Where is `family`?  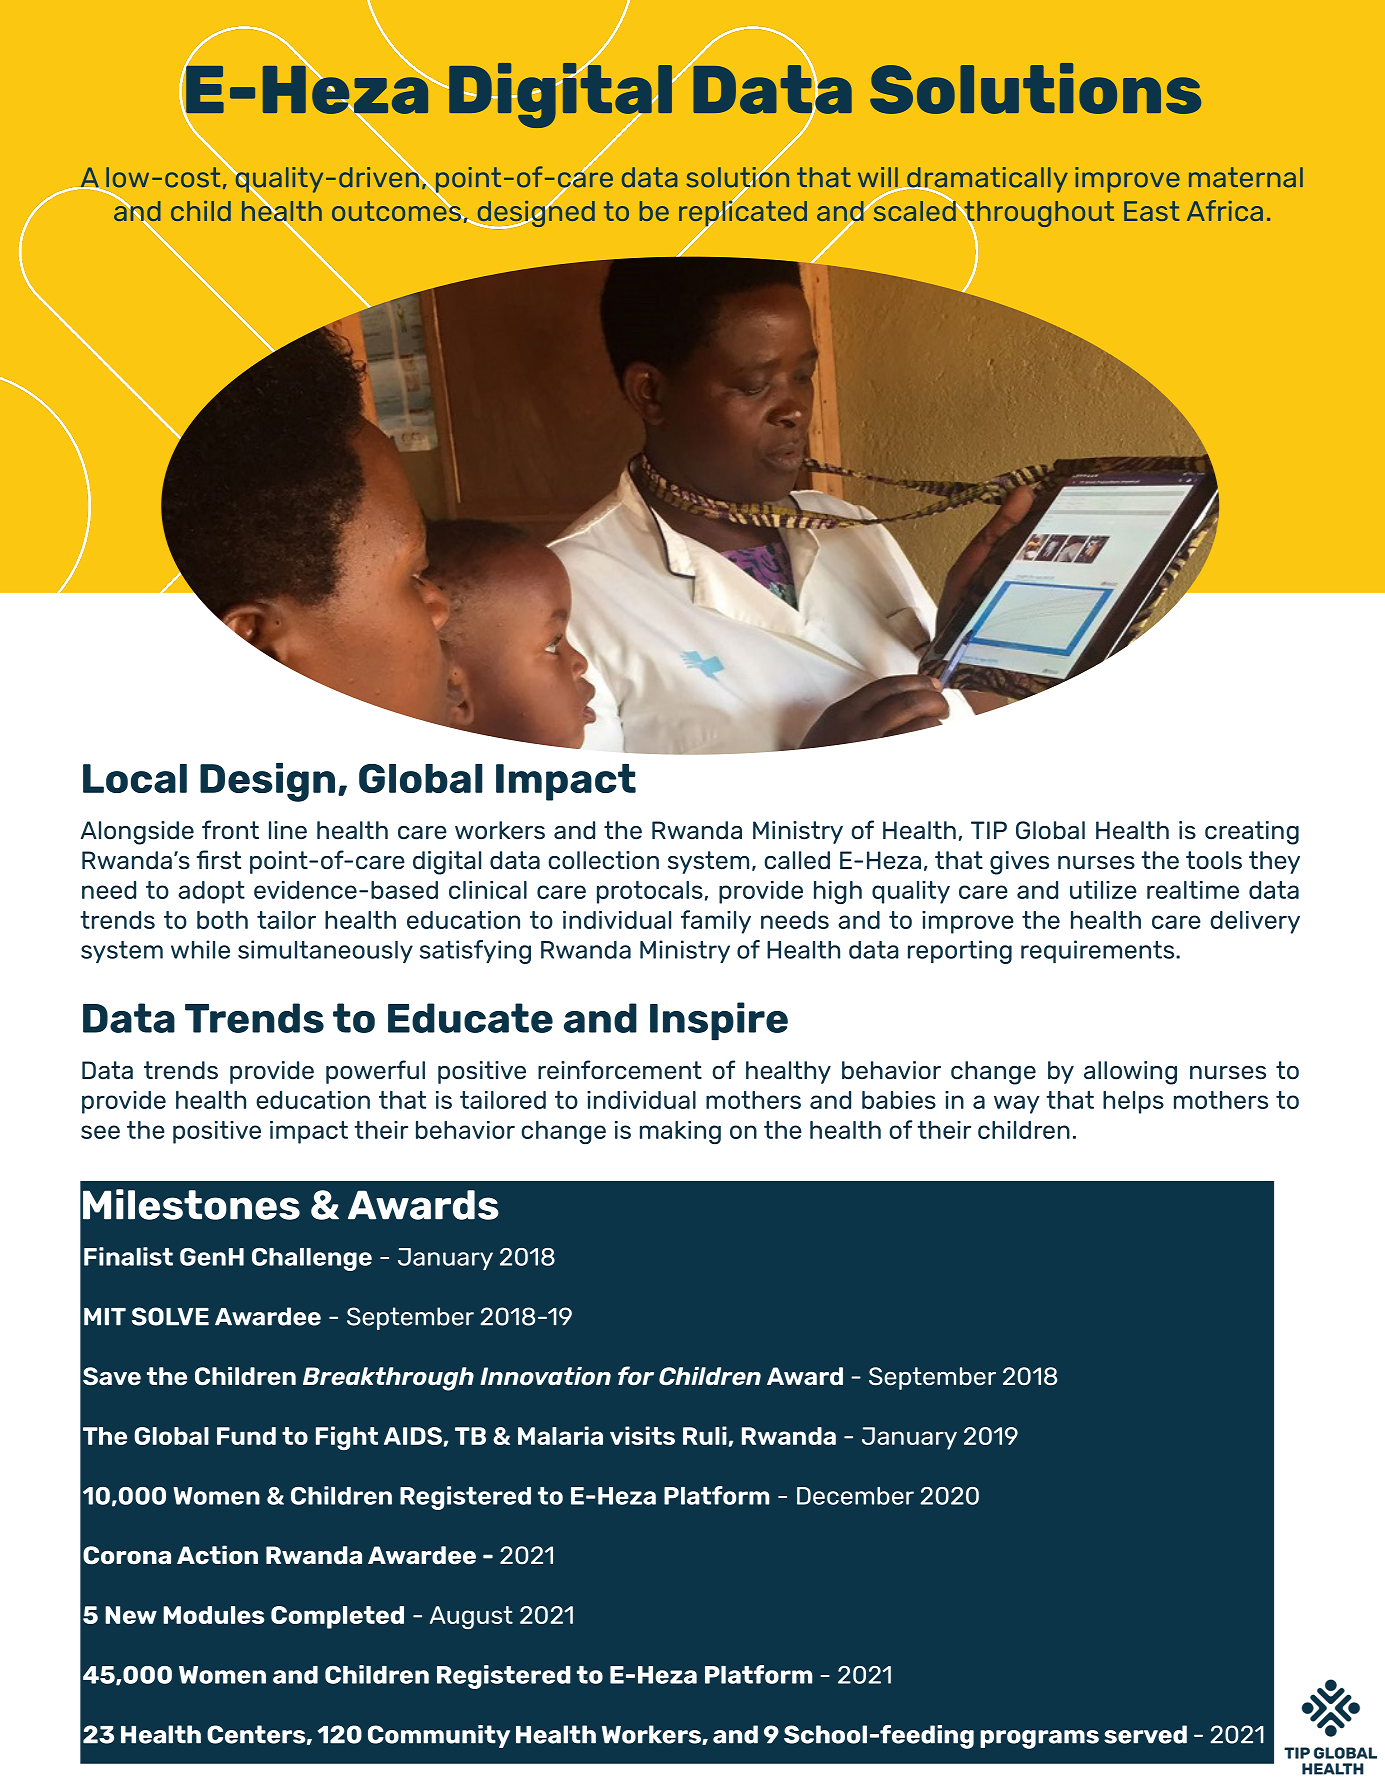
family is located at coordinates (716, 922).
